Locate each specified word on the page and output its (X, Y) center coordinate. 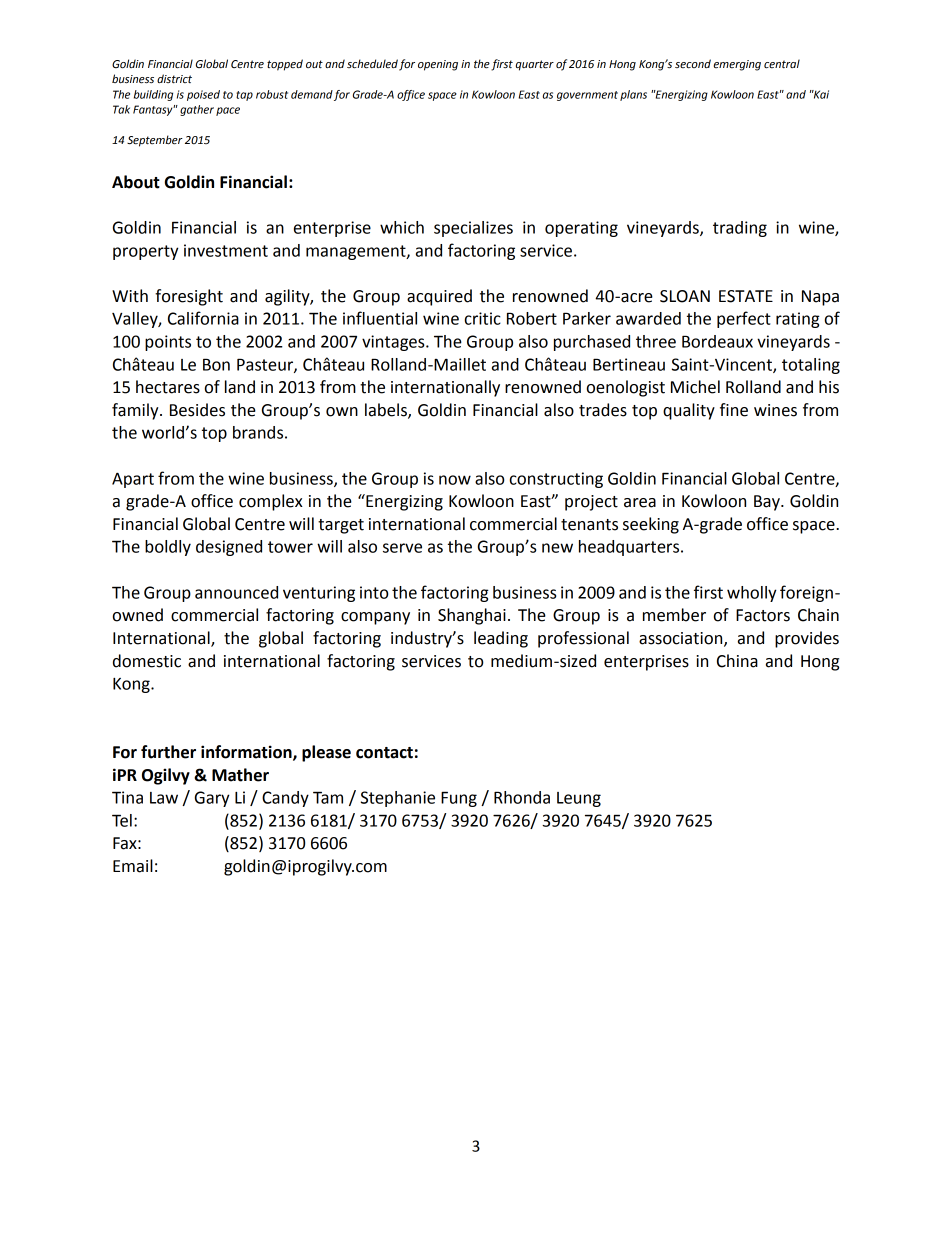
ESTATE (746, 296)
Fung (459, 799)
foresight (189, 297)
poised (203, 95)
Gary (212, 799)
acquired (439, 297)
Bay (768, 503)
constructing (556, 480)
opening (438, 65)
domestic (147, 661)
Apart (133, 480)
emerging (737, 65)
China (737, 661)
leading (501, 639)
